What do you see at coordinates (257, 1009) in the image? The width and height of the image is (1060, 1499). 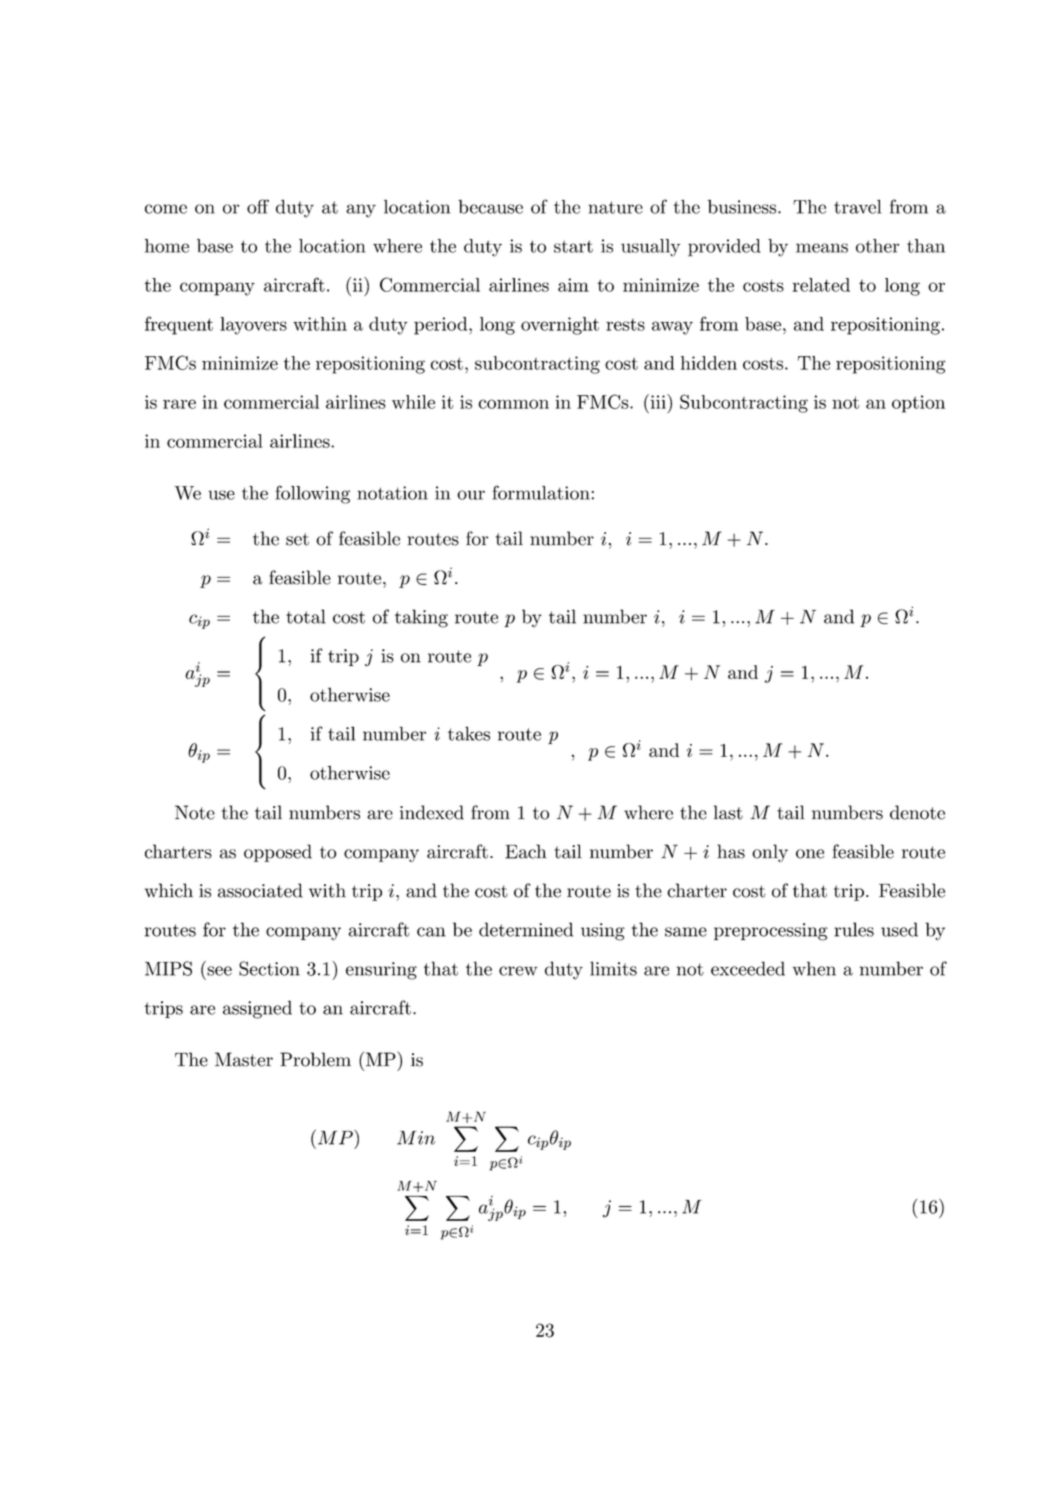 I see `assigned` at bounding box center [257, 1009].
